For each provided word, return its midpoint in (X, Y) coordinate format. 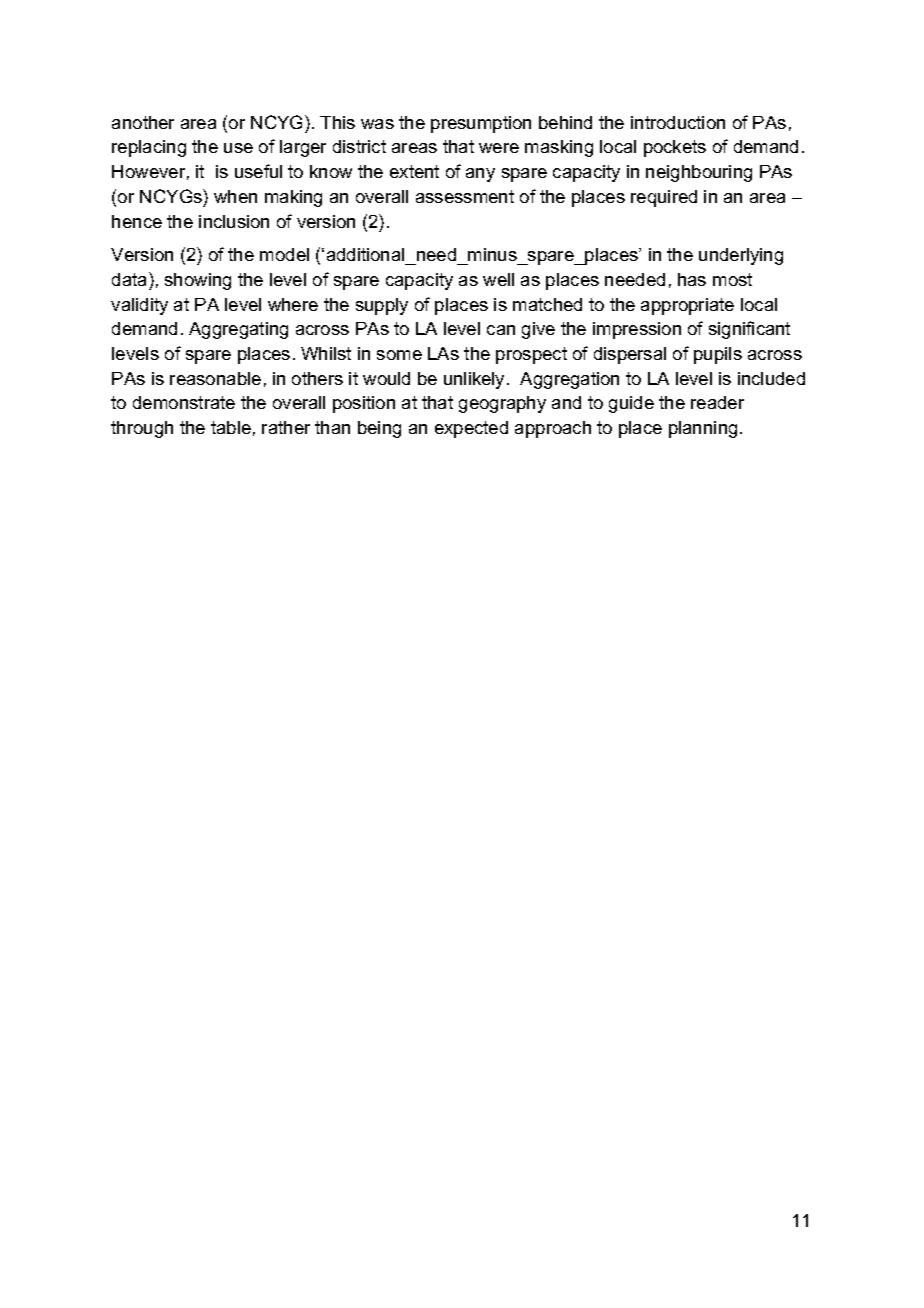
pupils (718, 355)
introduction (678, 122)
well (498, 279)
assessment (465, 196)
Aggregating (238, 330)
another (143, 122)
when (235, 196)
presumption (481, 124)
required (664, 198)
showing (198, 281)
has (692, 279)
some (399, 355)
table (231, 427)
